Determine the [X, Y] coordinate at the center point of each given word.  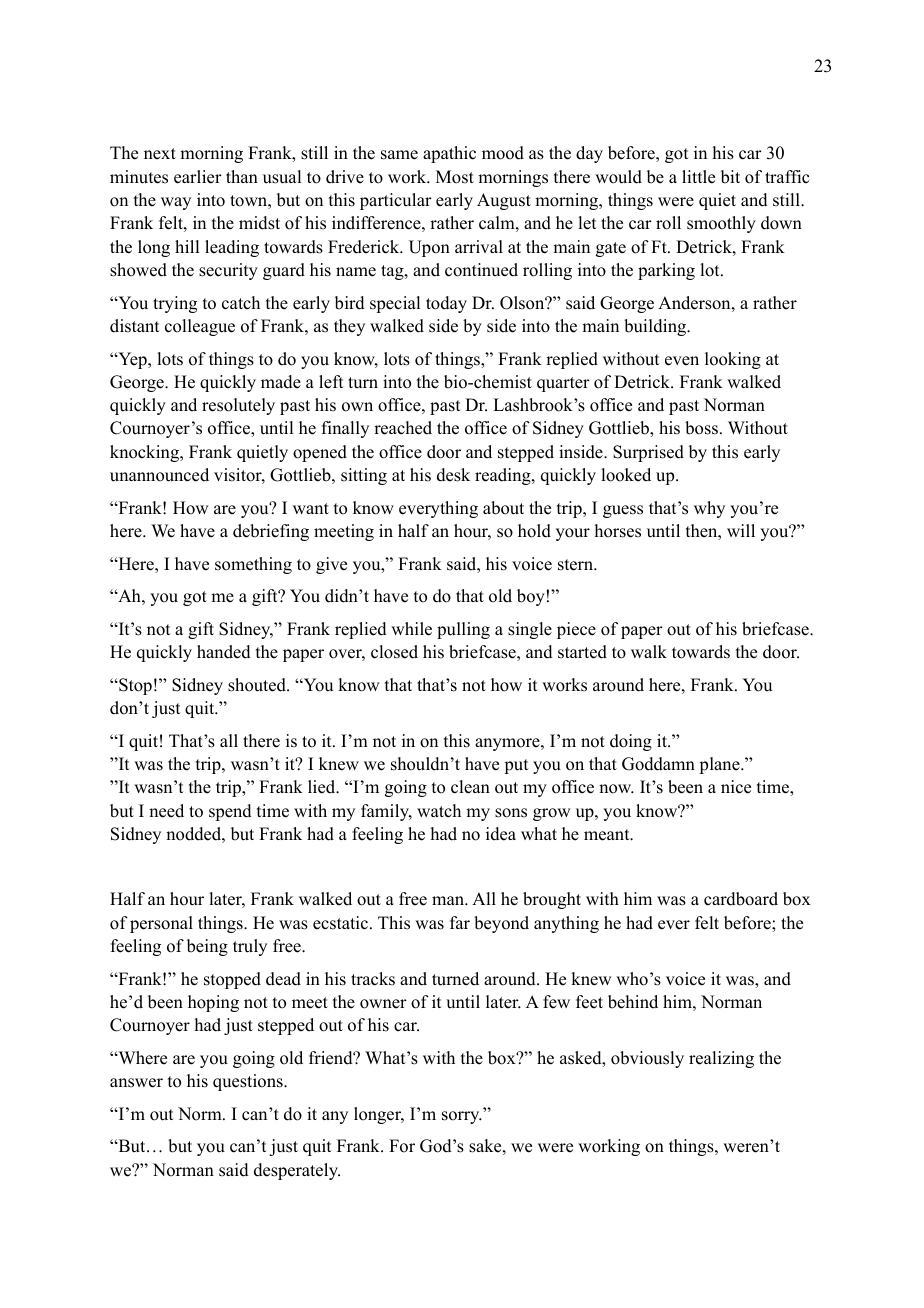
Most [455, 177]
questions [249, 1082]
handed [224, 652]
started [582, 652]
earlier [198, 177]
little [698, 177]
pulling [463, 630]
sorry [462, 1117]
